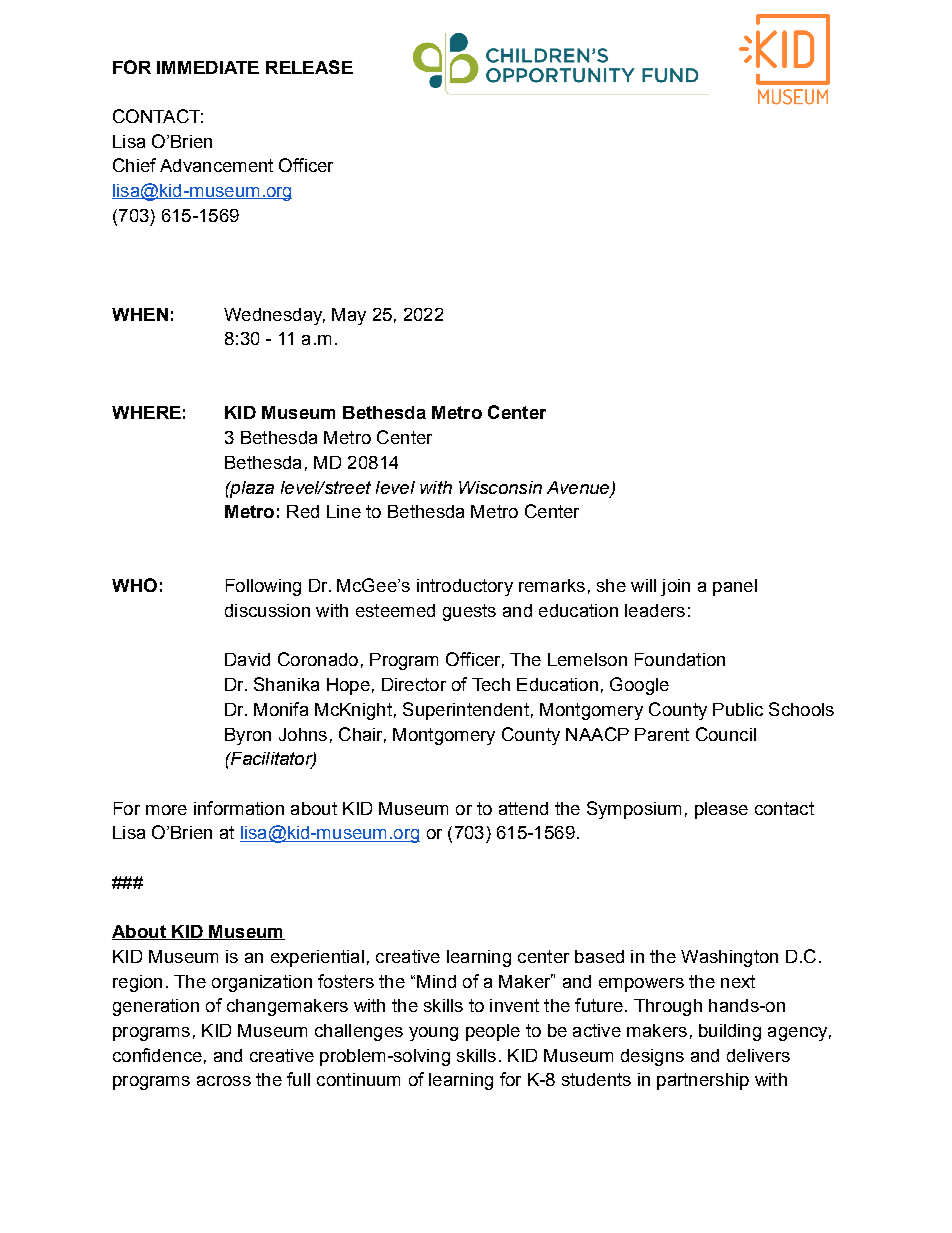 The image size is (952, 1233). I want to click on information, so click(239, 808).
